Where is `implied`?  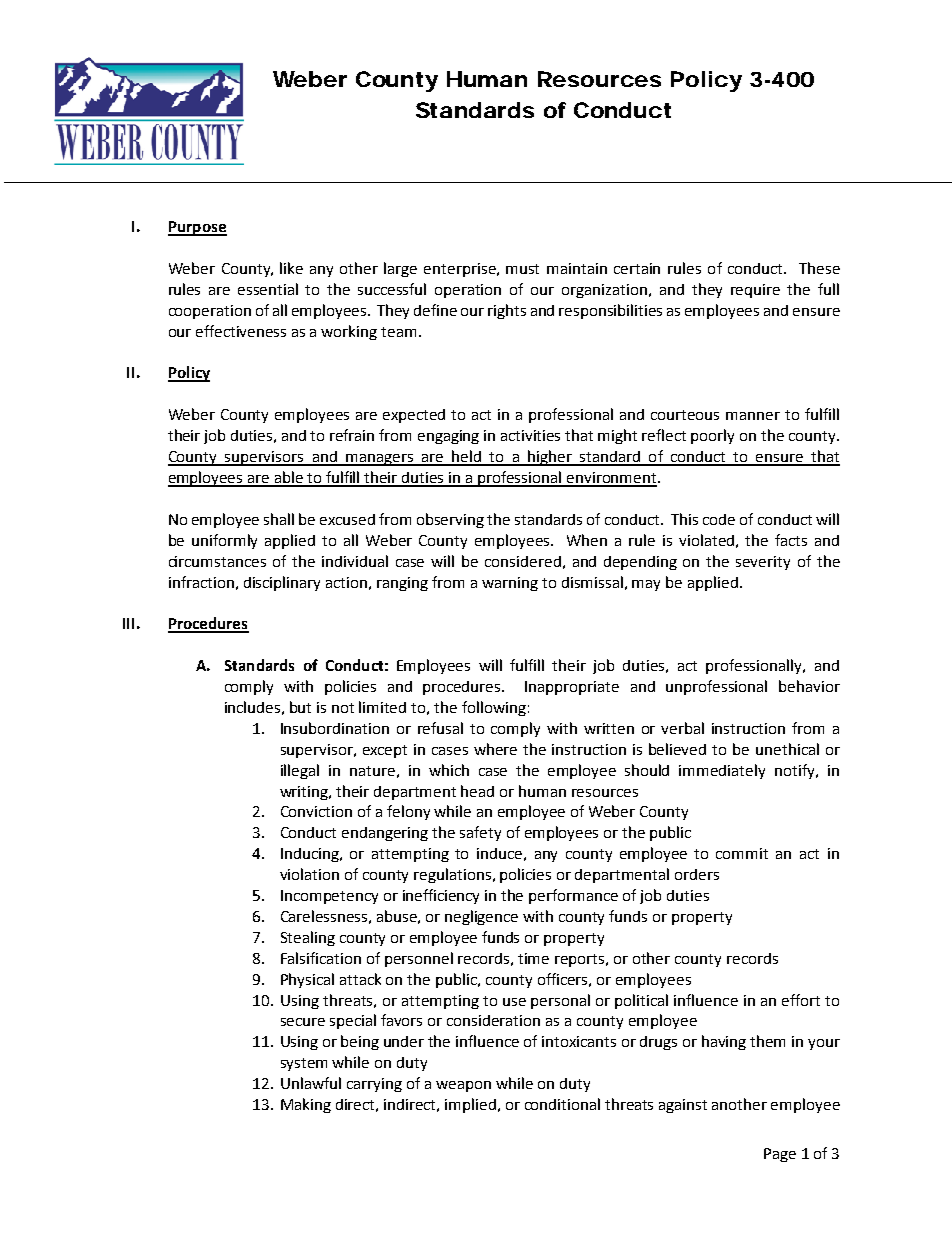
implied is located at coordinates (470, 1105).
